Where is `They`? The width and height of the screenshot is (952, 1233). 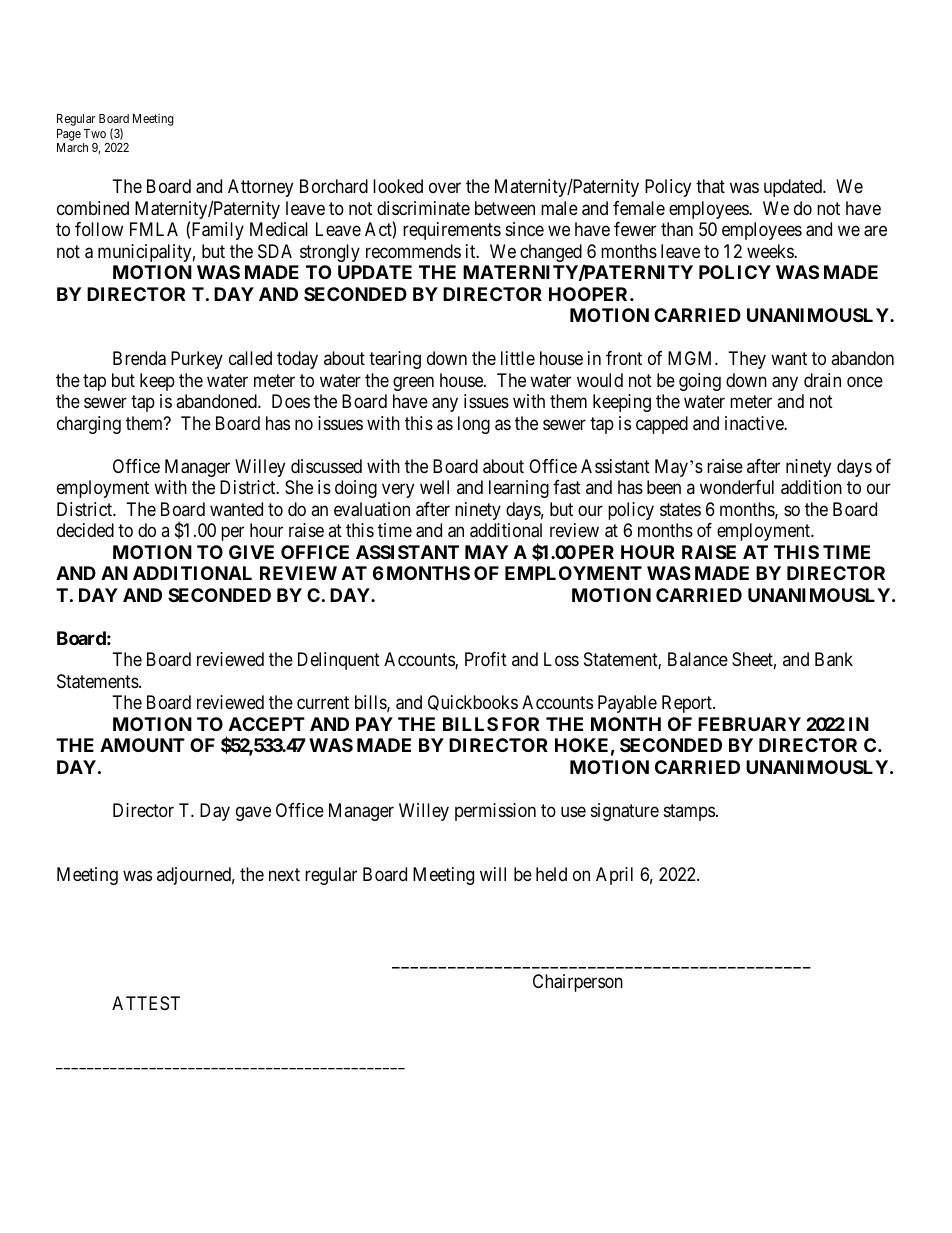 They is located at coordinates (747, 360).
